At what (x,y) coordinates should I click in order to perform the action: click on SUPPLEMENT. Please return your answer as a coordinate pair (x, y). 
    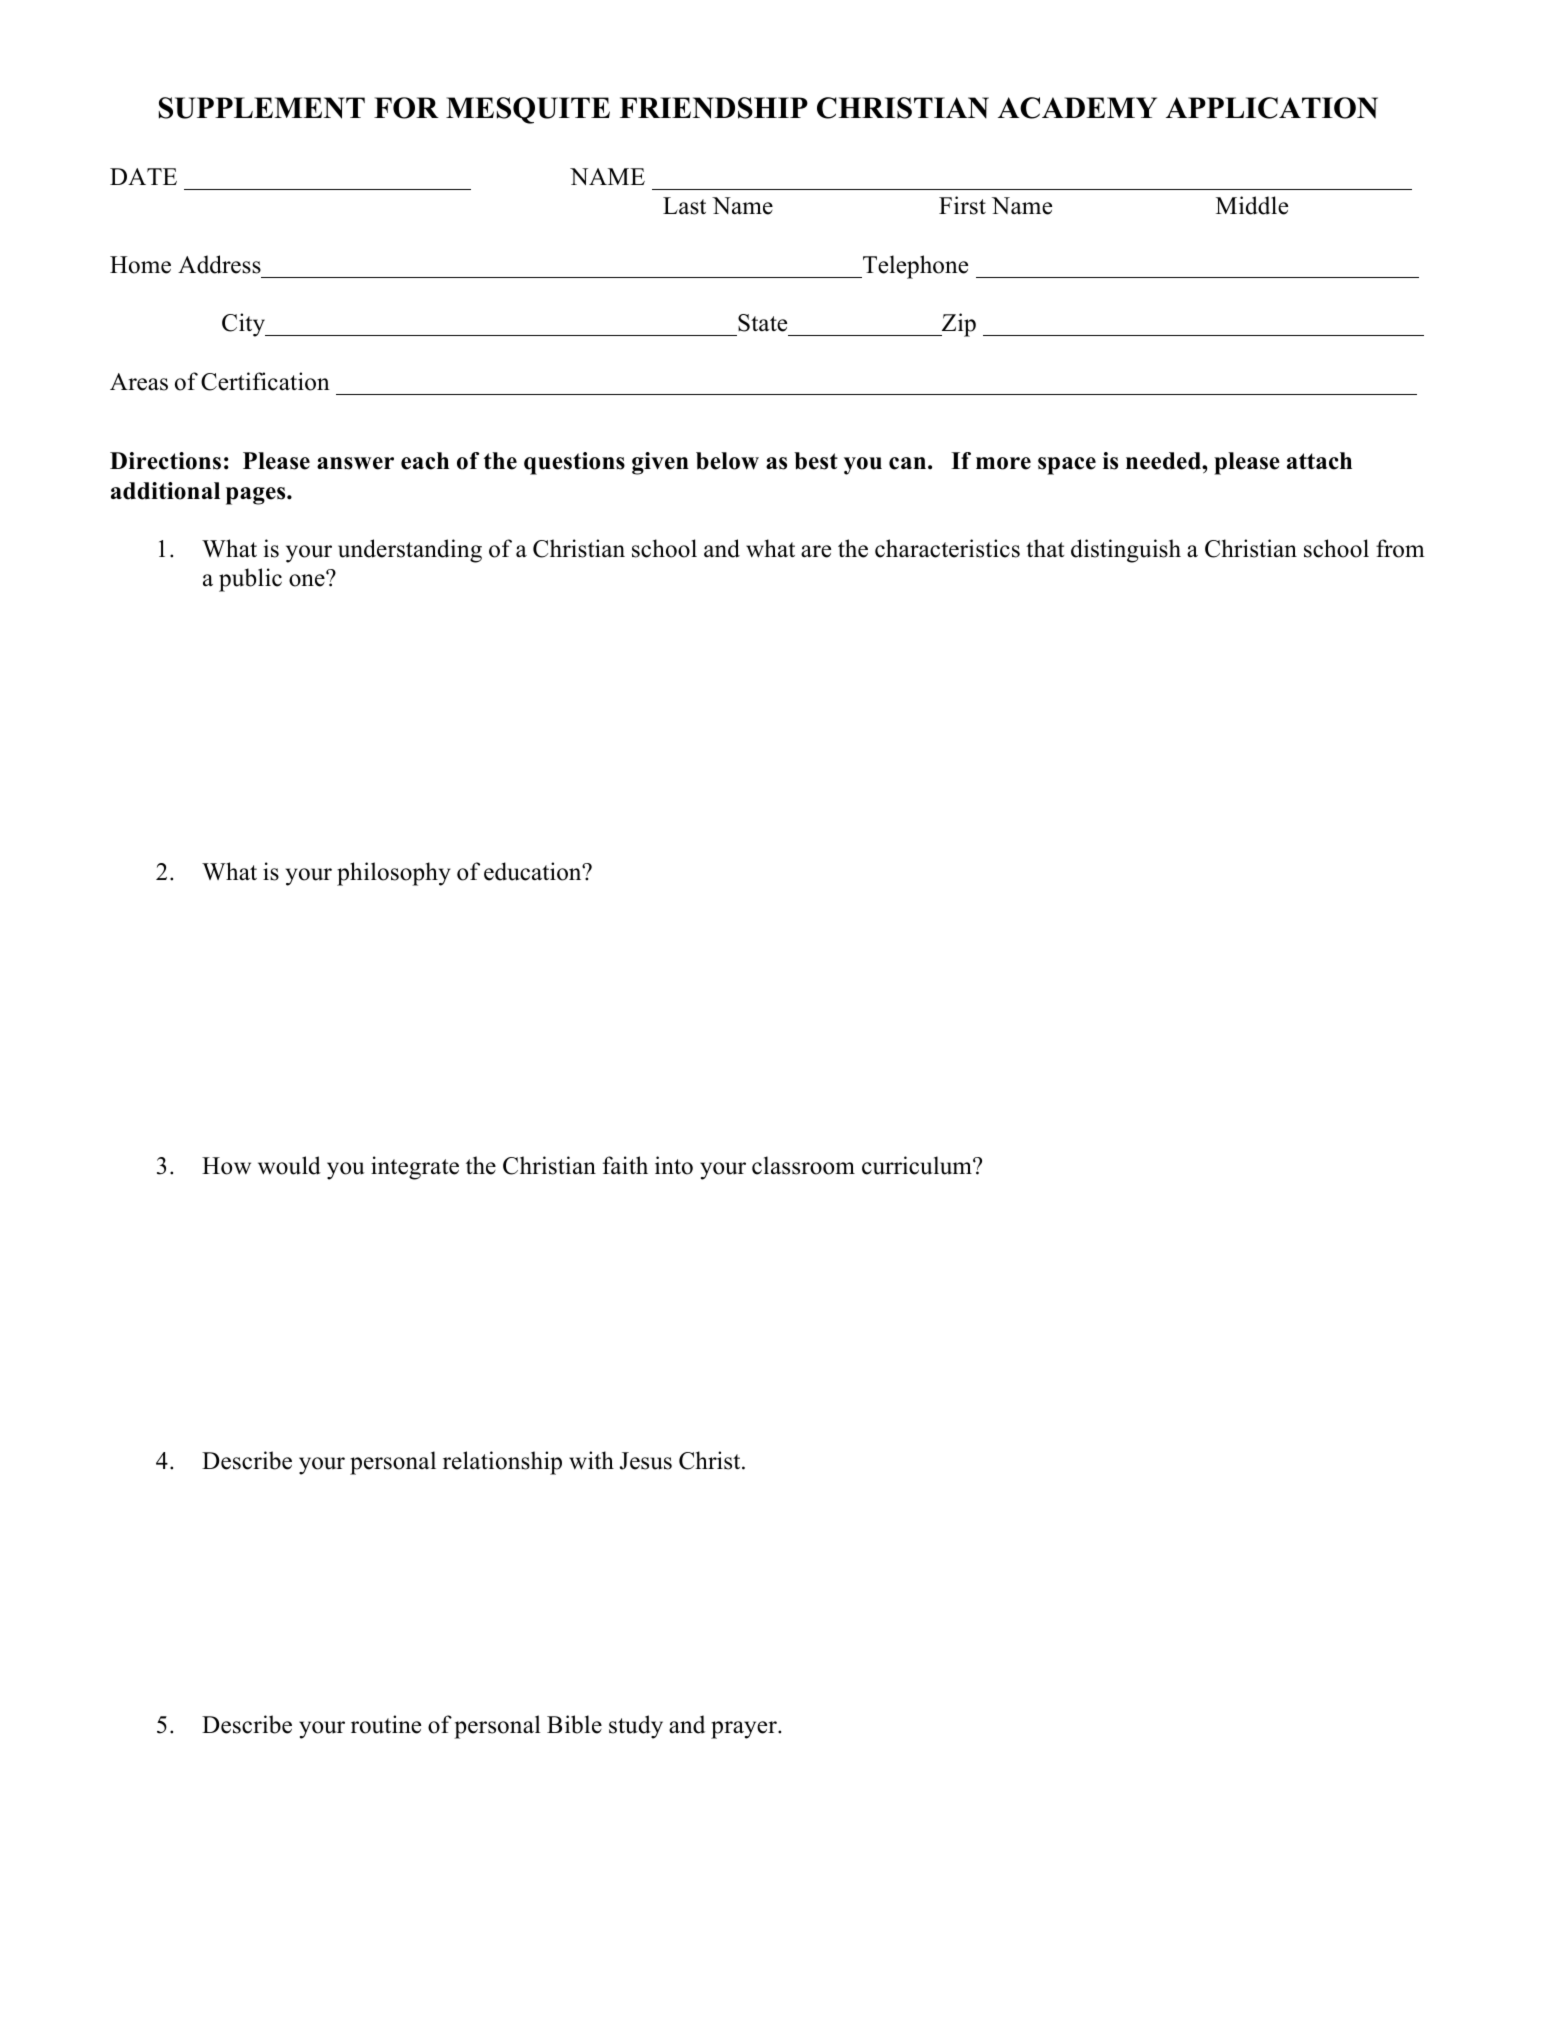
    Looking at the image, I should click on (262, 108).
